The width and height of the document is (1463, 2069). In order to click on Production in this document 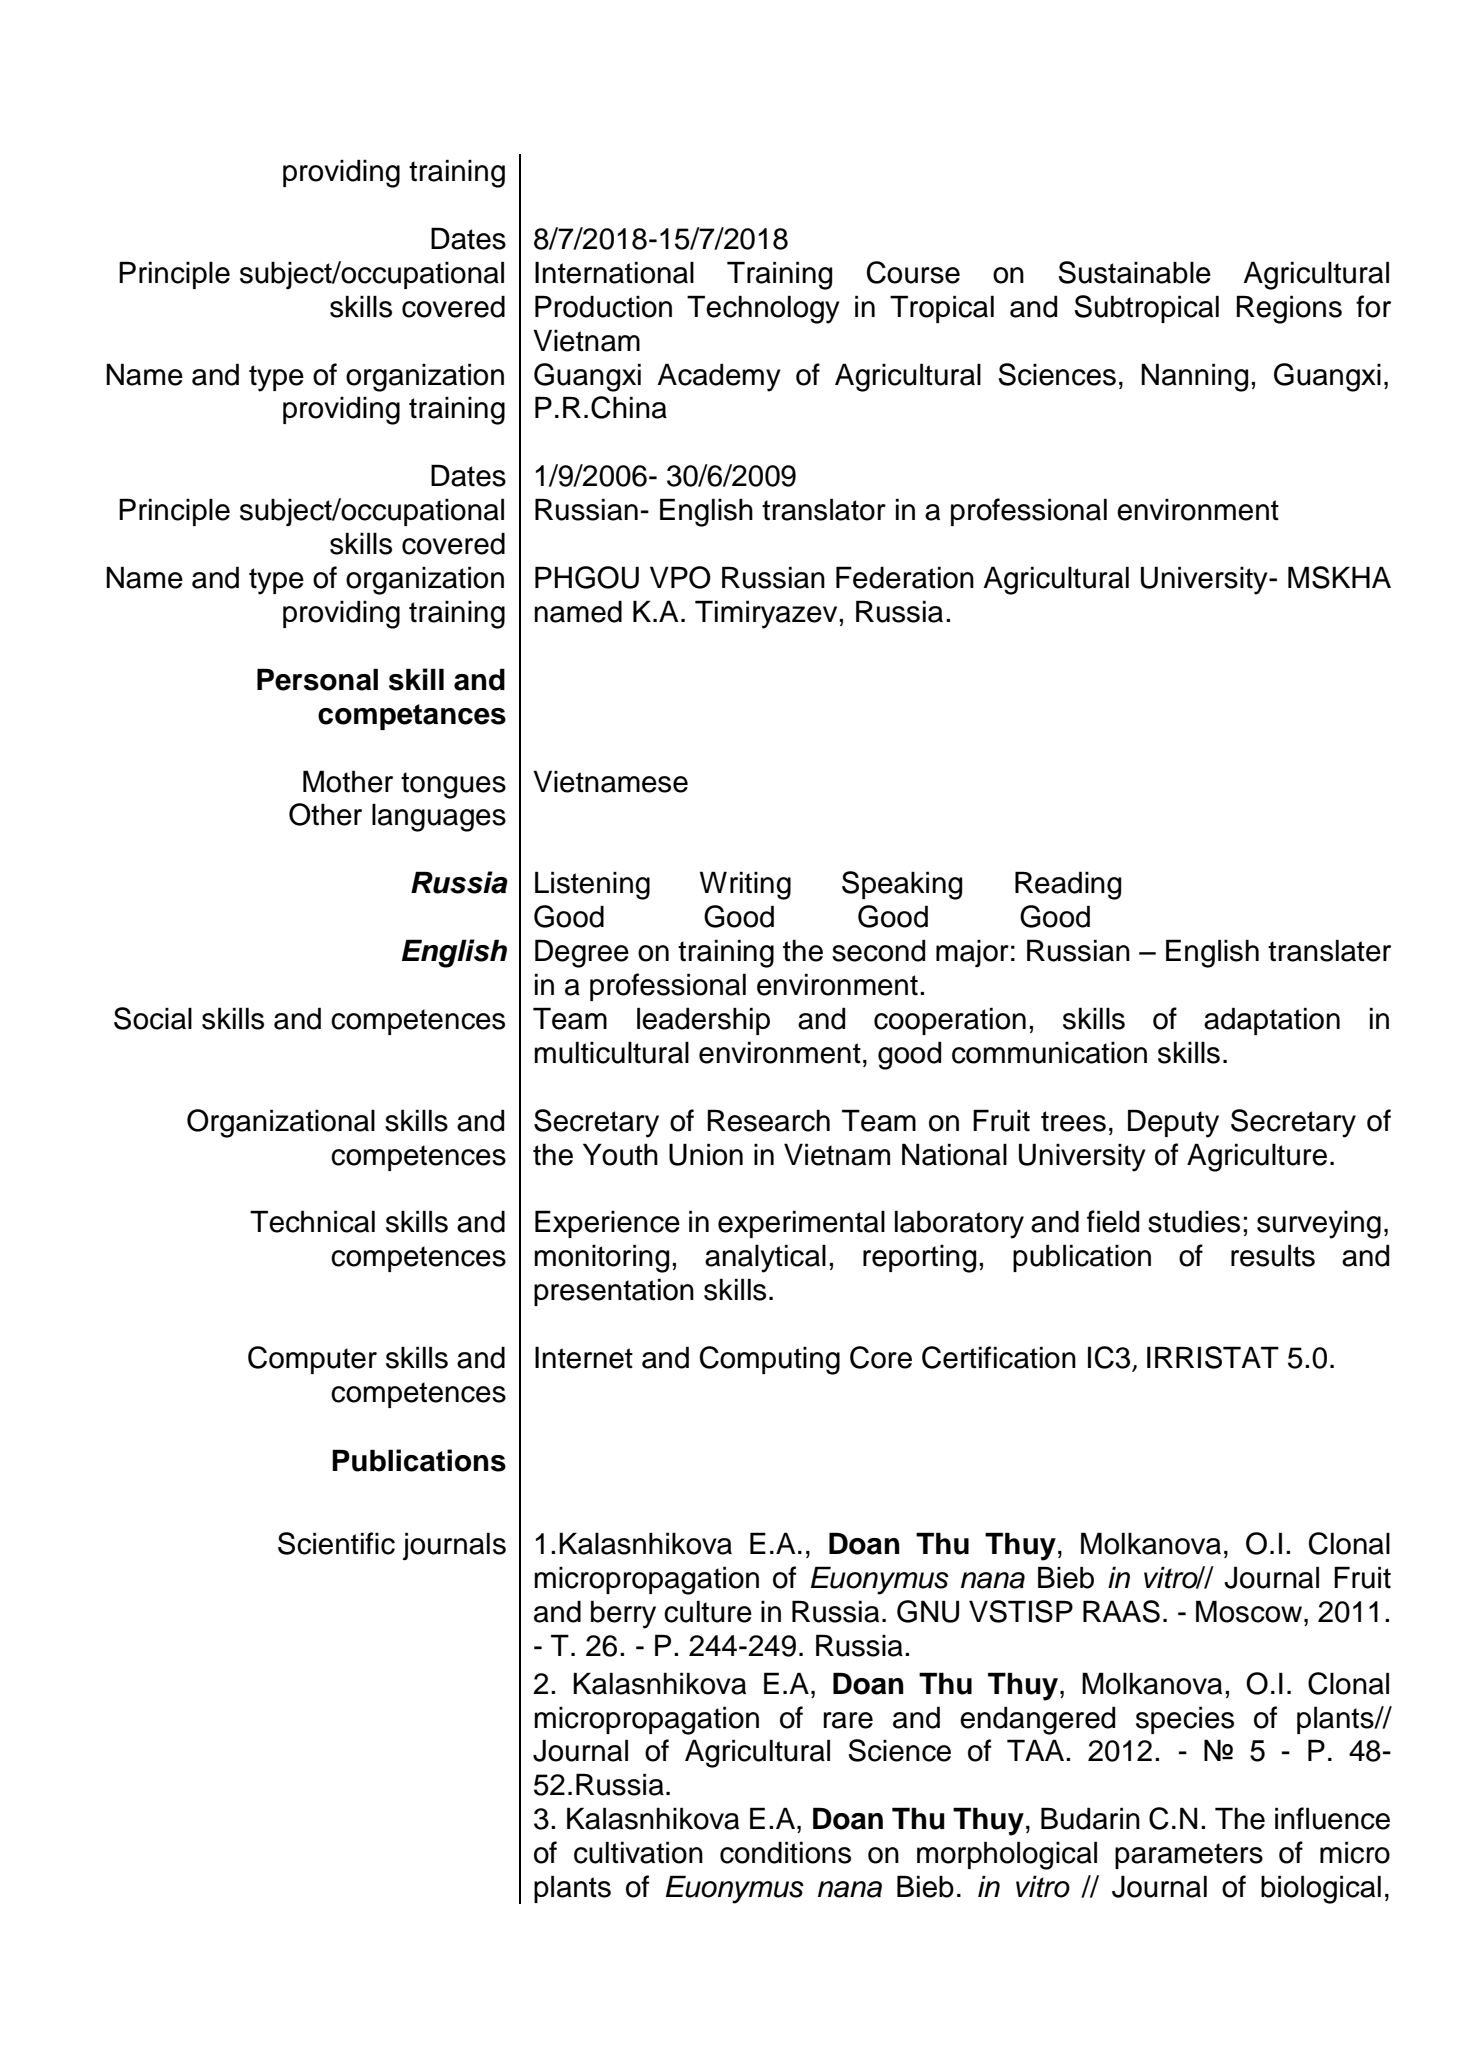, I will do `click(603, 306)`.
